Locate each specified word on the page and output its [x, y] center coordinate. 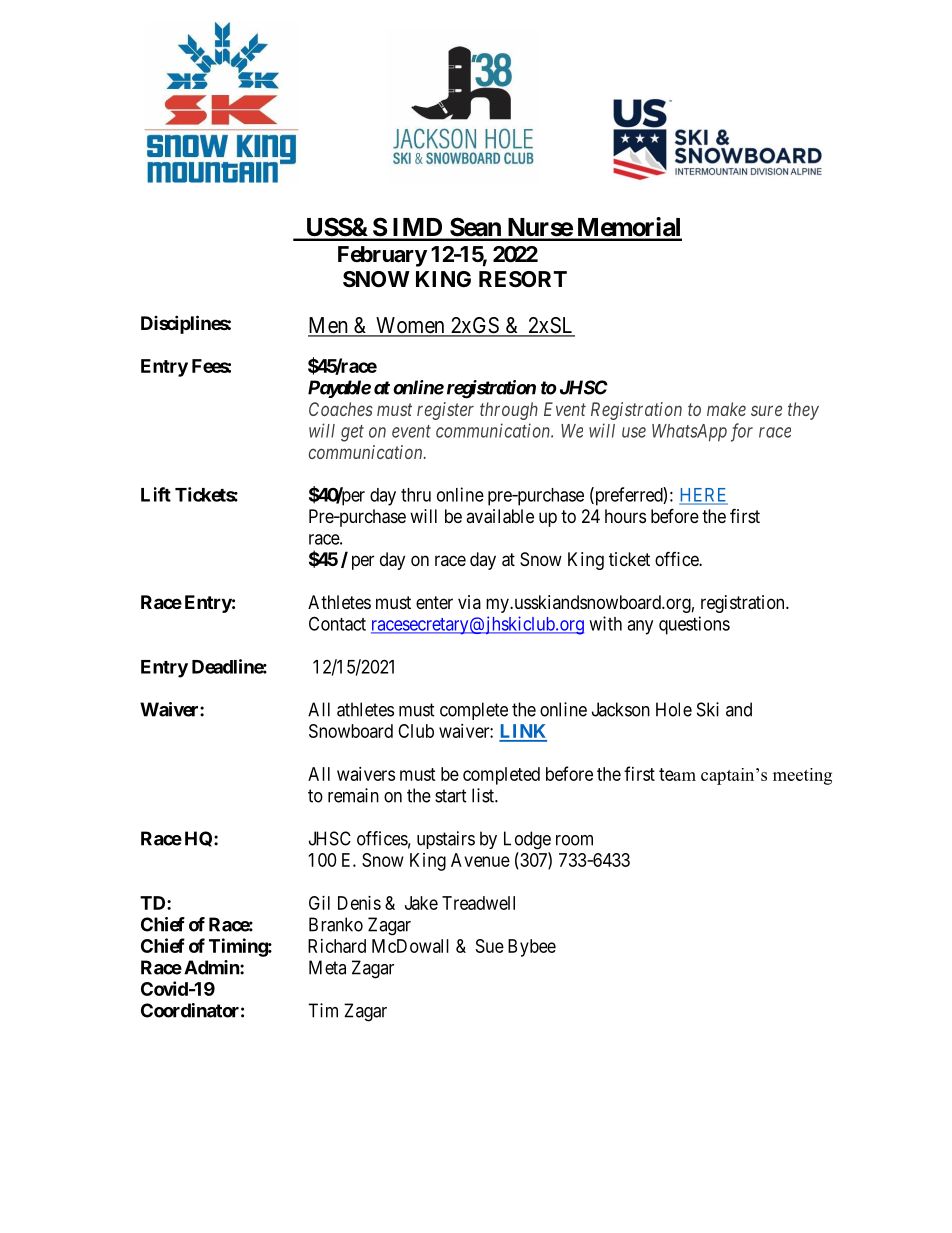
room [574, 840]
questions [694, 625]
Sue [490, 946]
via [469, 602]
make [726, 409]
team [677, 774]
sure [766, 410]
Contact [337, 623]
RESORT [523, 279]
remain [353, 795]
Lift [156, 494]
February [382, 256]
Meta [327, 967]
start [451, 796]
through [509, 411]
